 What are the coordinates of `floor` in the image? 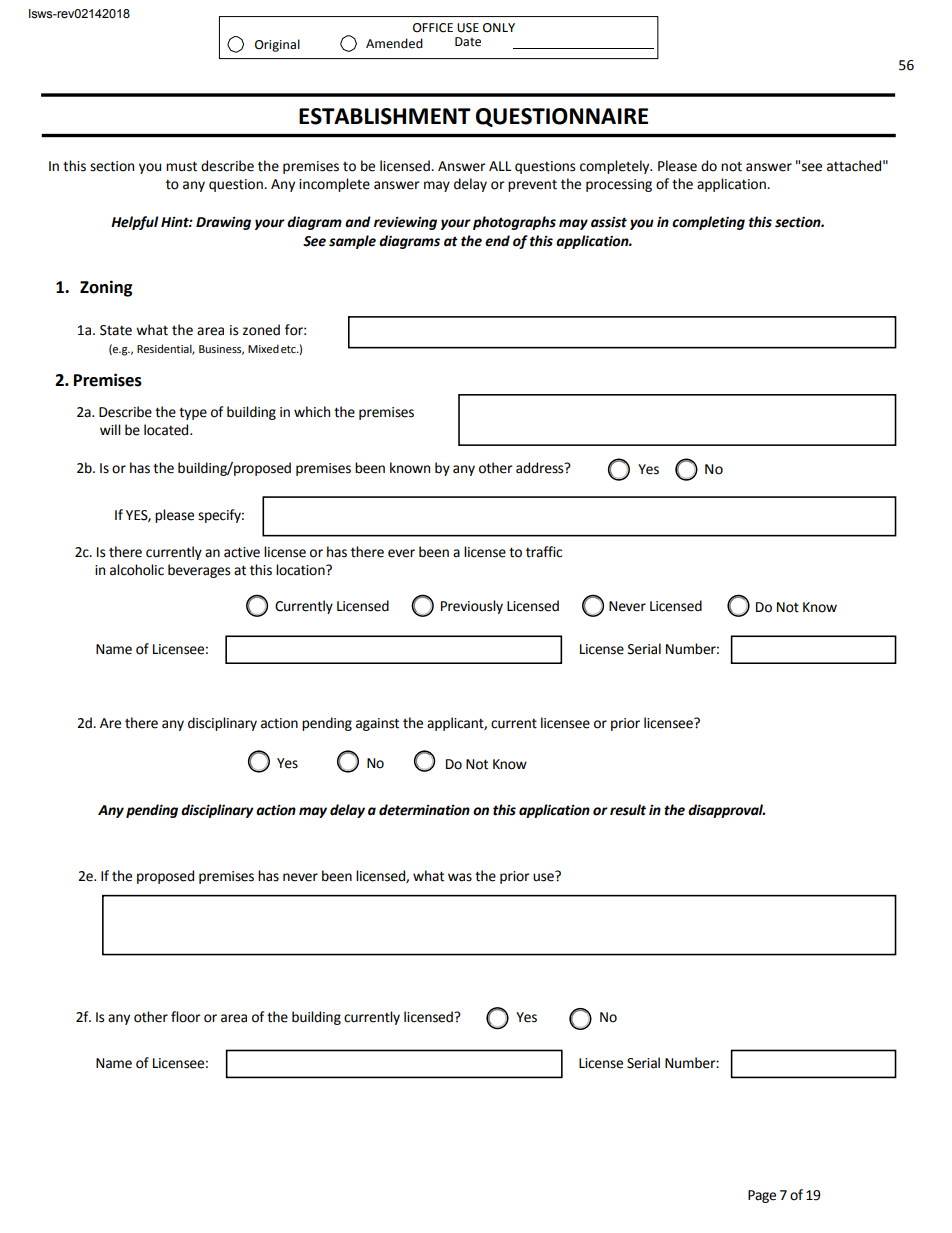 It's located at (186, 1017).
